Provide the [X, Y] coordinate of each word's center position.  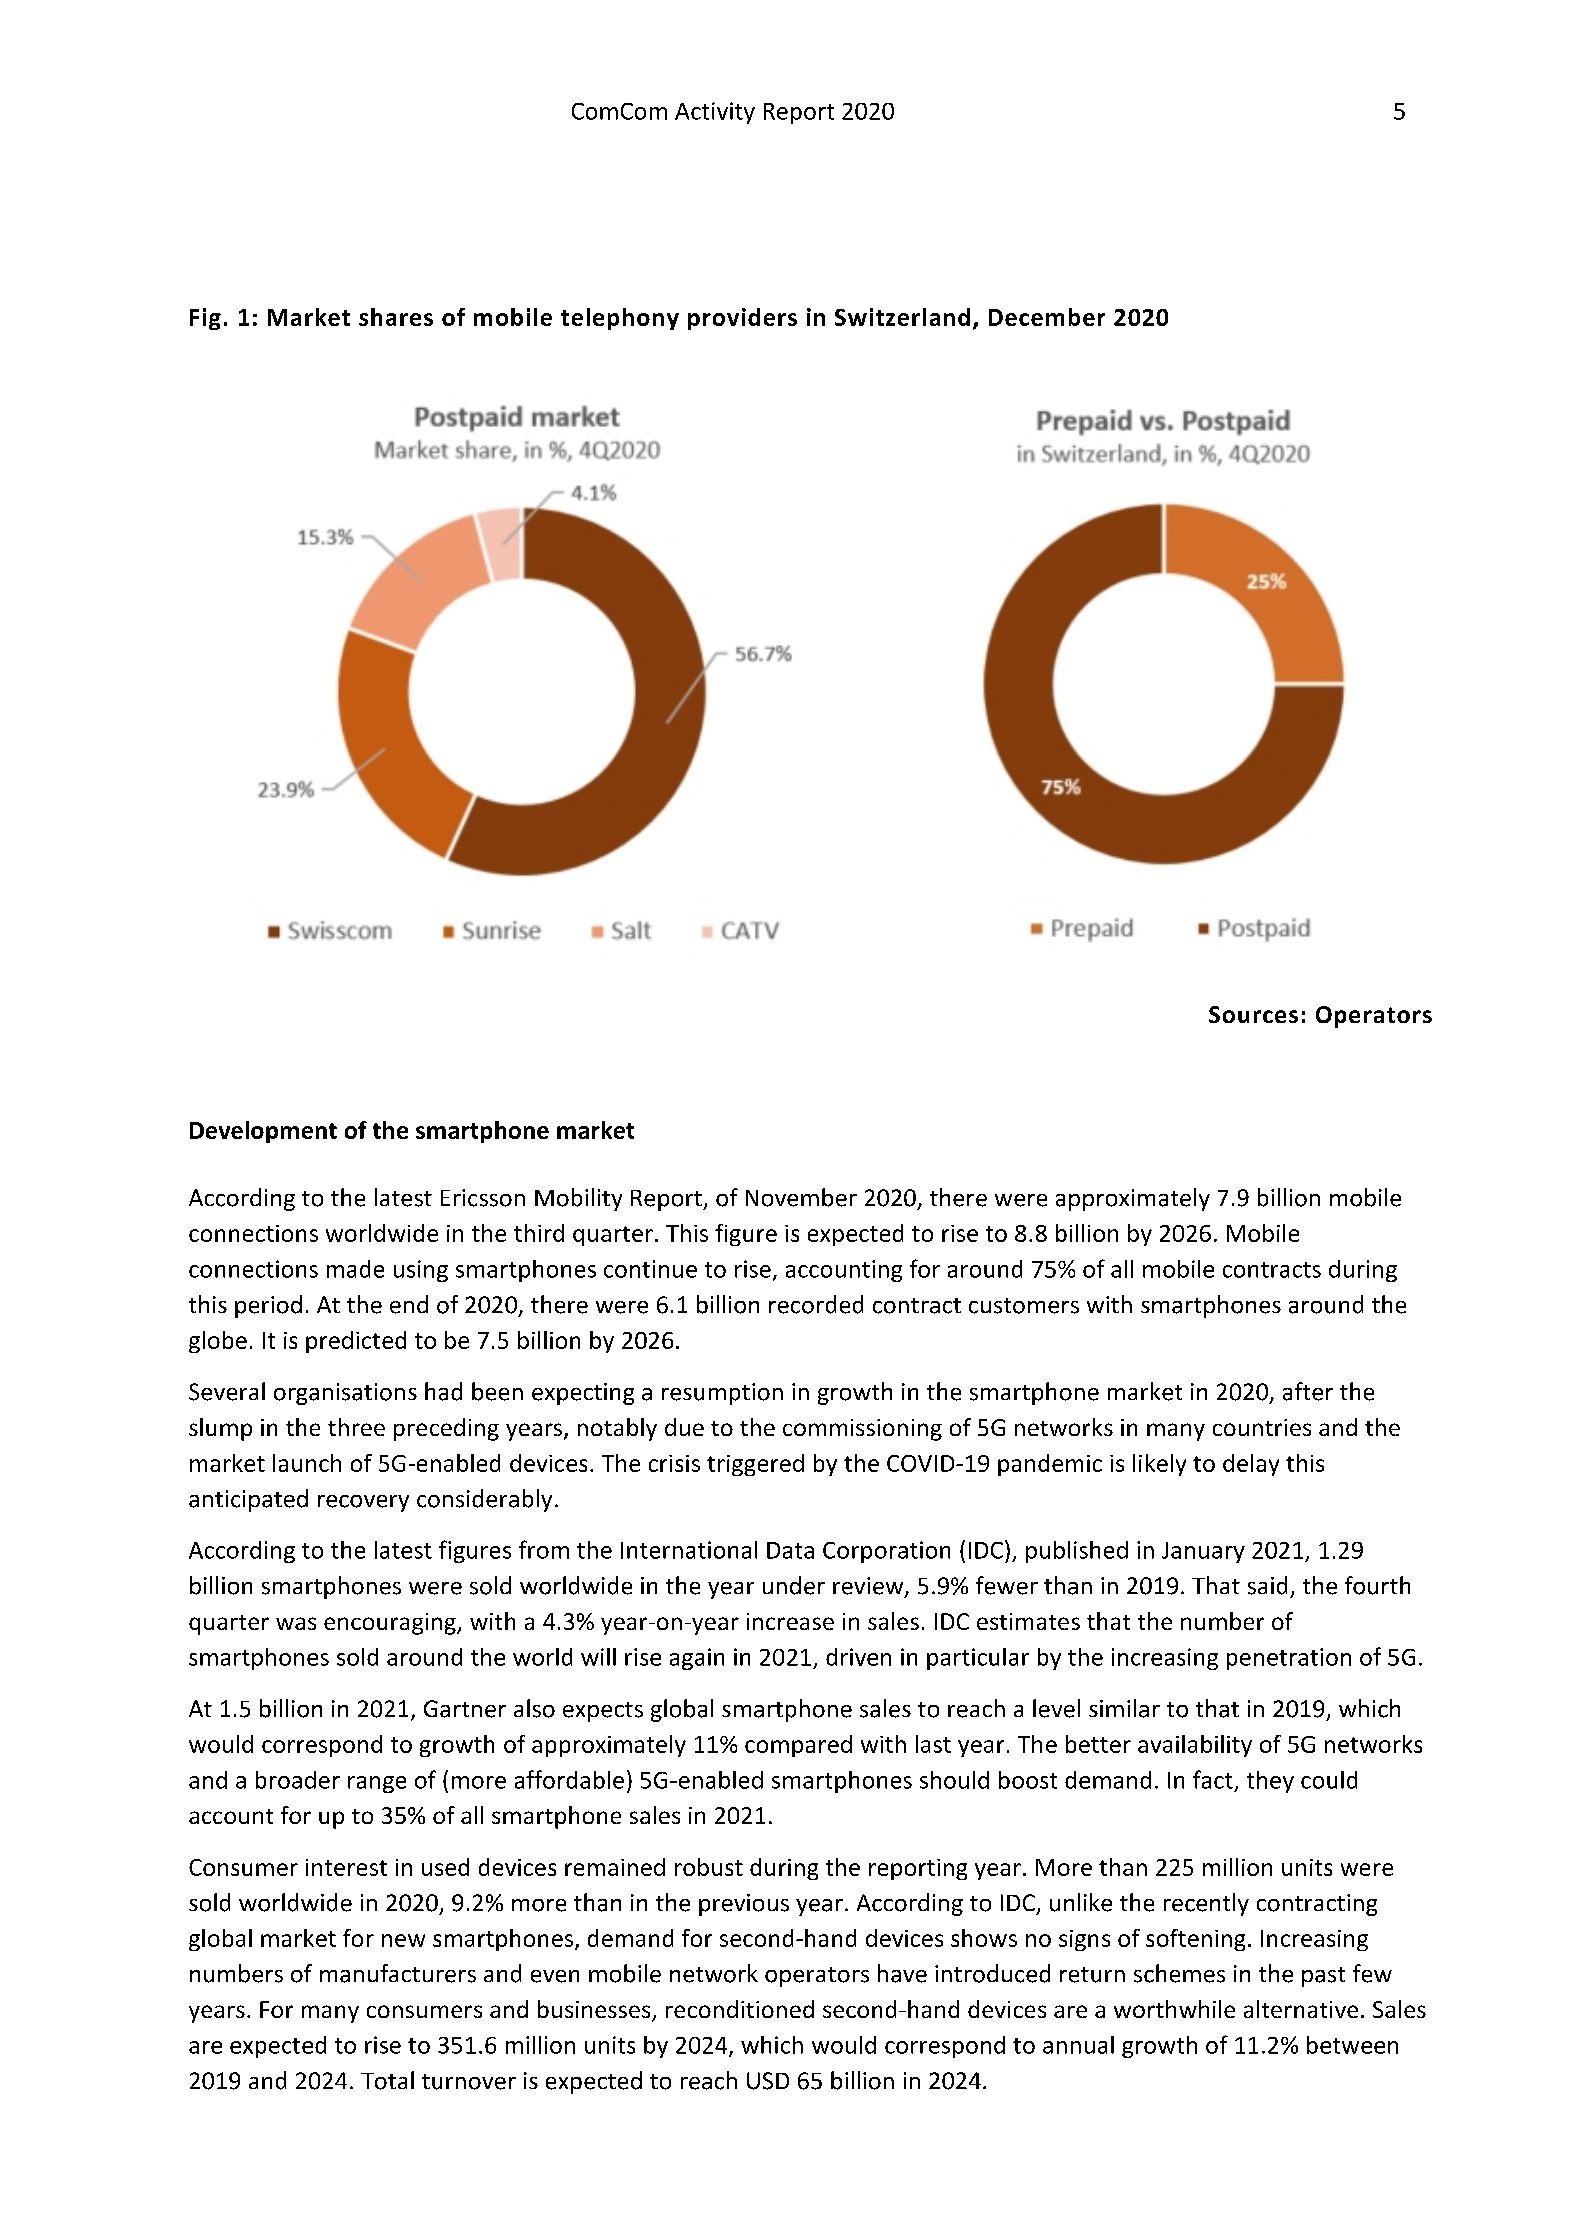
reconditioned [740, 2009]
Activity [715, 113]
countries [1262, 1427]
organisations [345, 1394]
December [1047, 317]
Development [263, 1132]
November [801, 1197]
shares [396, 317]
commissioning [862, 1430]
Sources [1253, 1014]
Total [387, 2080]
